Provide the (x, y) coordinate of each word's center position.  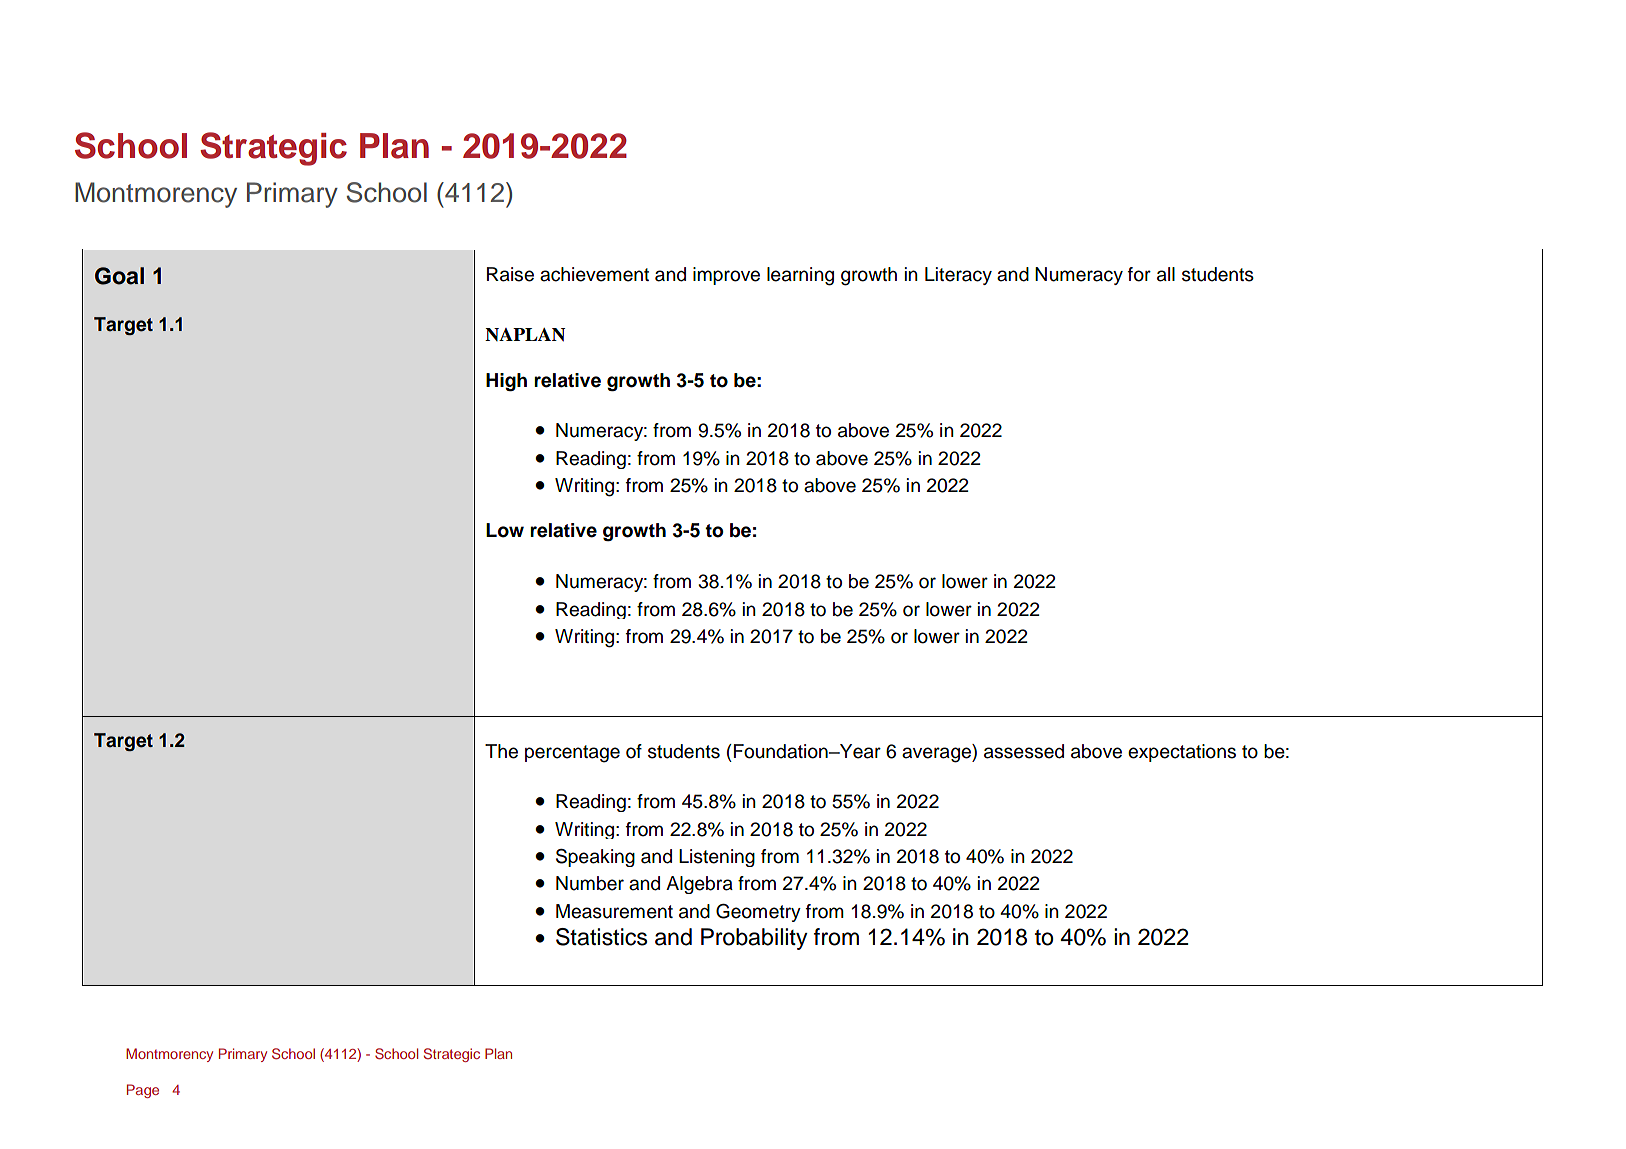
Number (590, 883)
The (501, 751)
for (1139, 274)
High (506, 382)
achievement (594, 274)
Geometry (758, 913)
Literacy (958, 276)
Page (143, 1091)
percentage (572, 754)
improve (726, 276)
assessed (1024, 751)
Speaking (595, 858)
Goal (119, 276)
